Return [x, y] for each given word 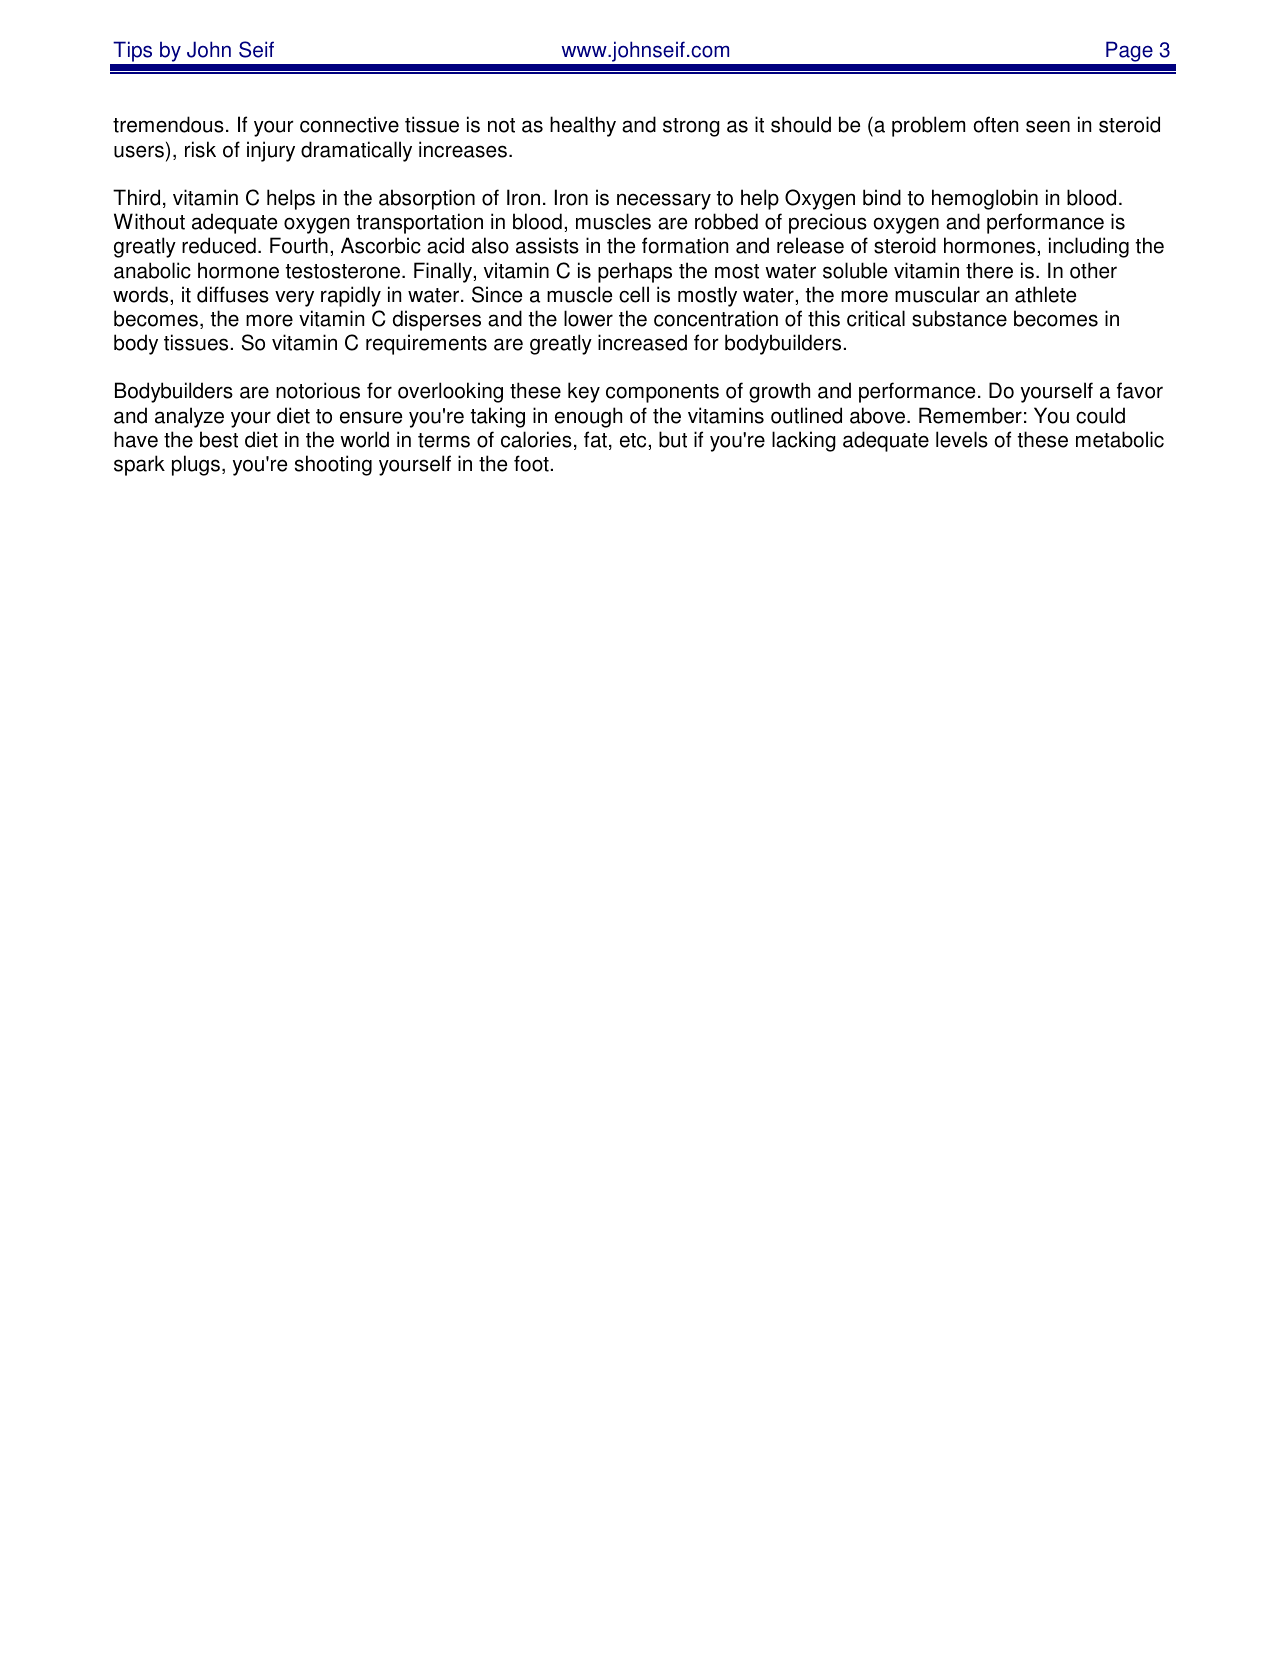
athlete [1045, 294]
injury [271, 151]
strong [691, 127]
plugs [196, 465]
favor [1140, 390]
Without [149, 221]
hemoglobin [985, 199]
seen [1048, 126]
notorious [318, 390]
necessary [664, 201]
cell [634, 294]
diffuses [233, 294]
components [662, 393]
